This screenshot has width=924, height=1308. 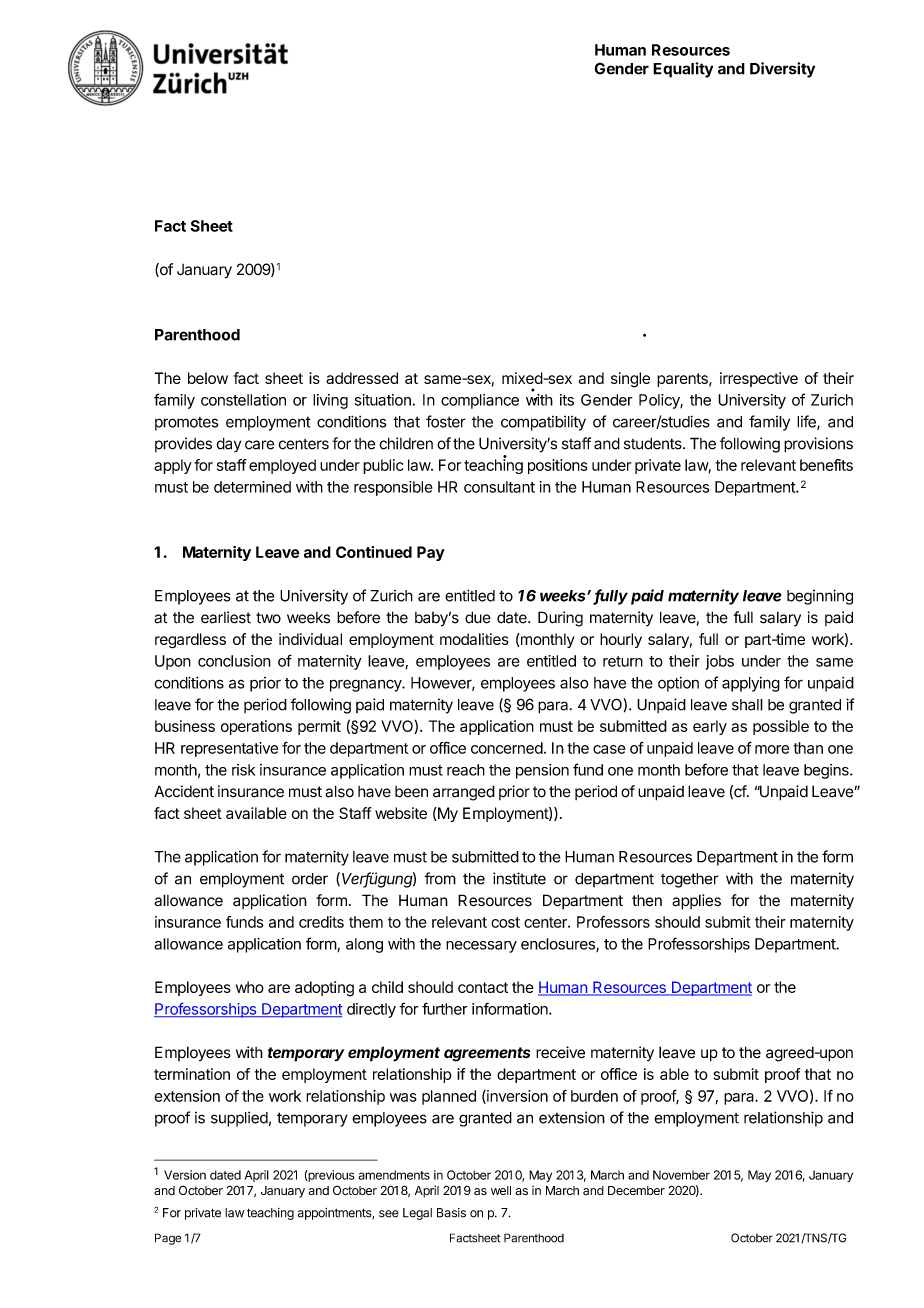 What do you see at coordinates (720, 662) in the screenshot?
I see `jobs` at bounding box center [720, 662].
